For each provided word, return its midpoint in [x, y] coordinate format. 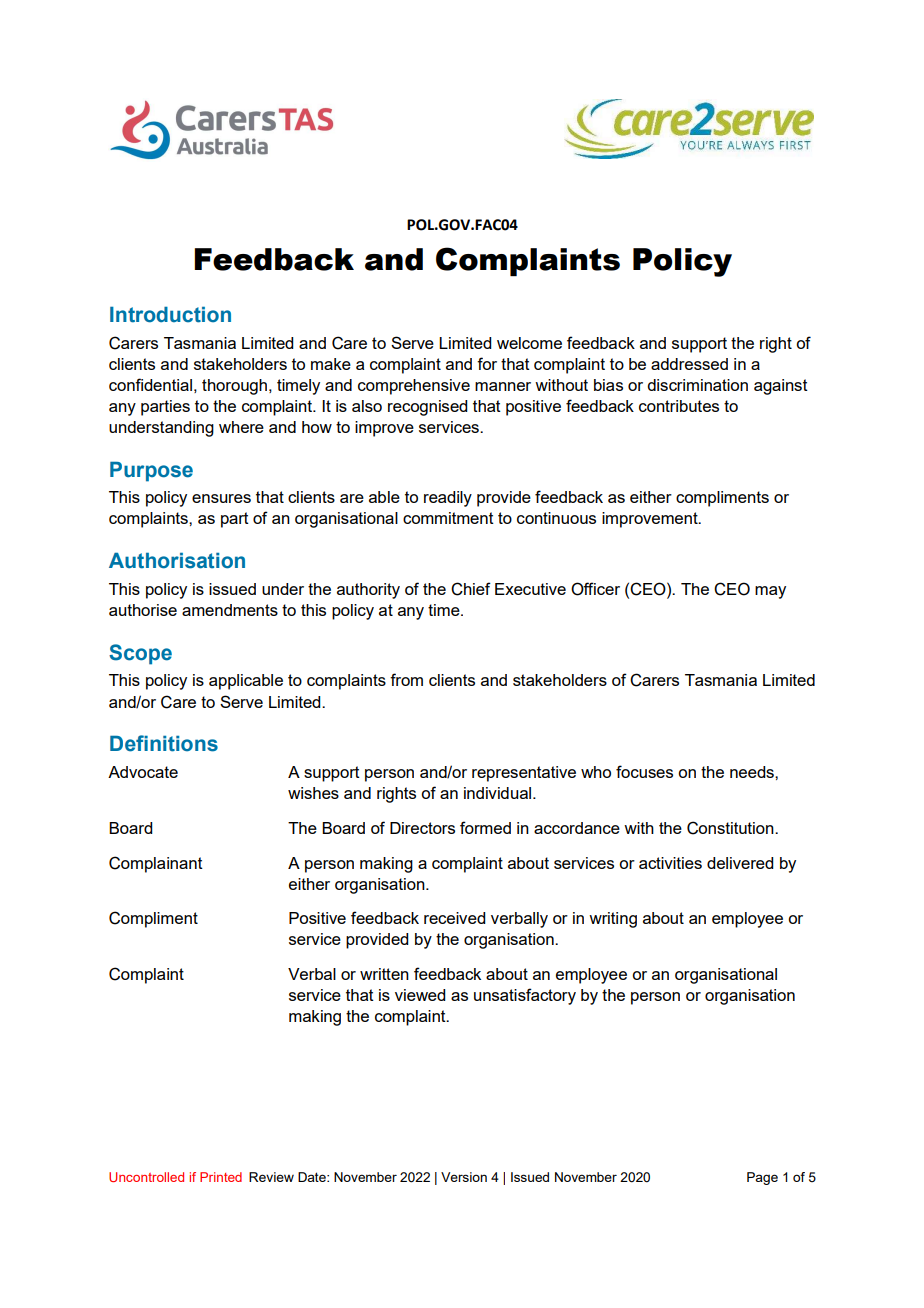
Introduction [170, 314]
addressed [689, 364]
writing [613, 920]
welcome [529, 343]
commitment [448, 518]
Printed [221, 1177]
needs [753, 772]
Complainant [156, 864]
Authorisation [177, 560]
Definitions [164, 743]
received [455, 918]
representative [524, 774]
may [770, 592]
